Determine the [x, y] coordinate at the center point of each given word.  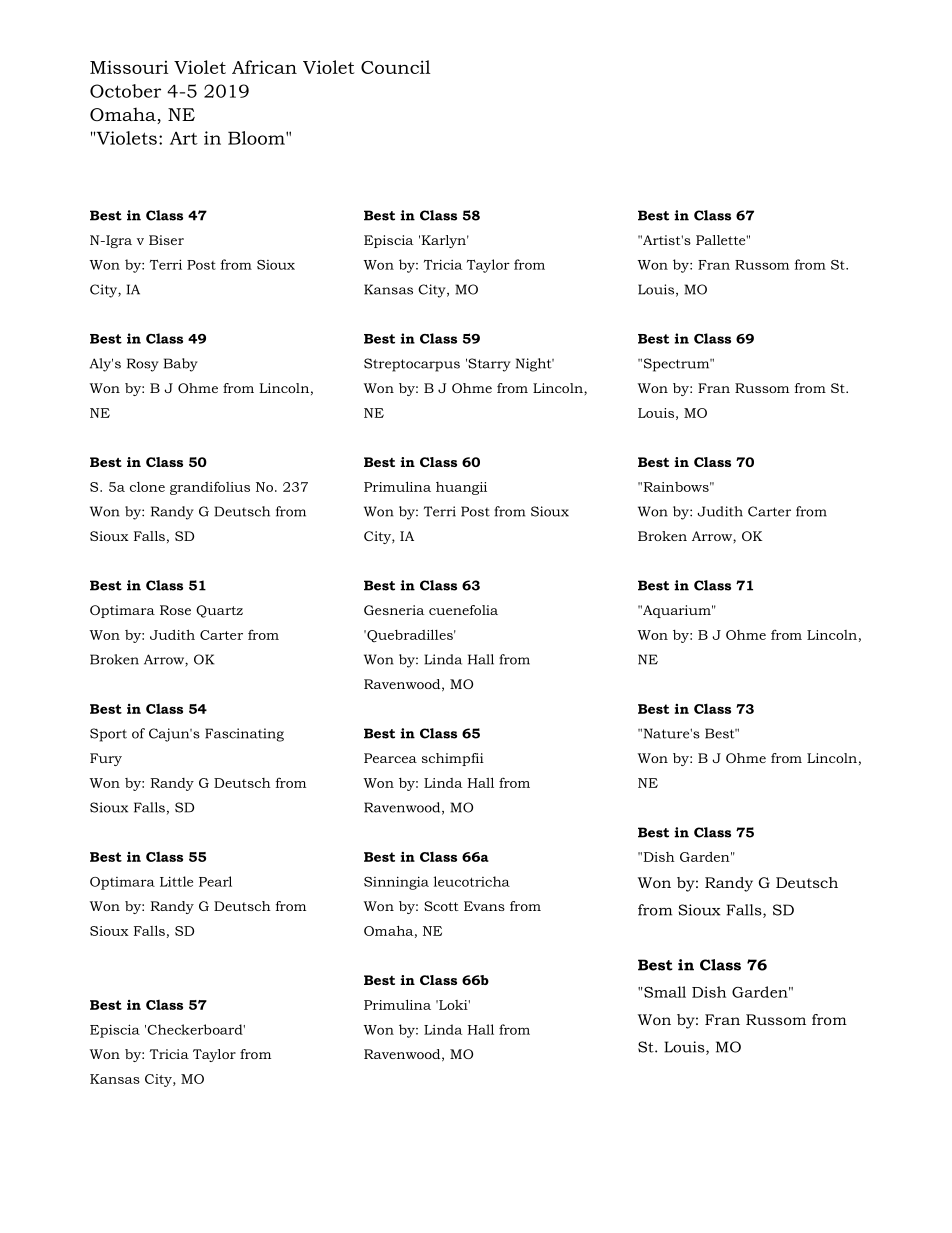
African [264, 67]
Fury [106, 759]
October [125, 91]
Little [176, 881]
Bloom [257, 138]
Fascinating [244, 735]
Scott [441, 906]
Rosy [143, 365]
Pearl [215, 881]
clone [147, 487]
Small [664, 992]
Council [395, 67]
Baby [181, 365]
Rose [175, 610]
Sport [108, 735]
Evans [484, 906]
